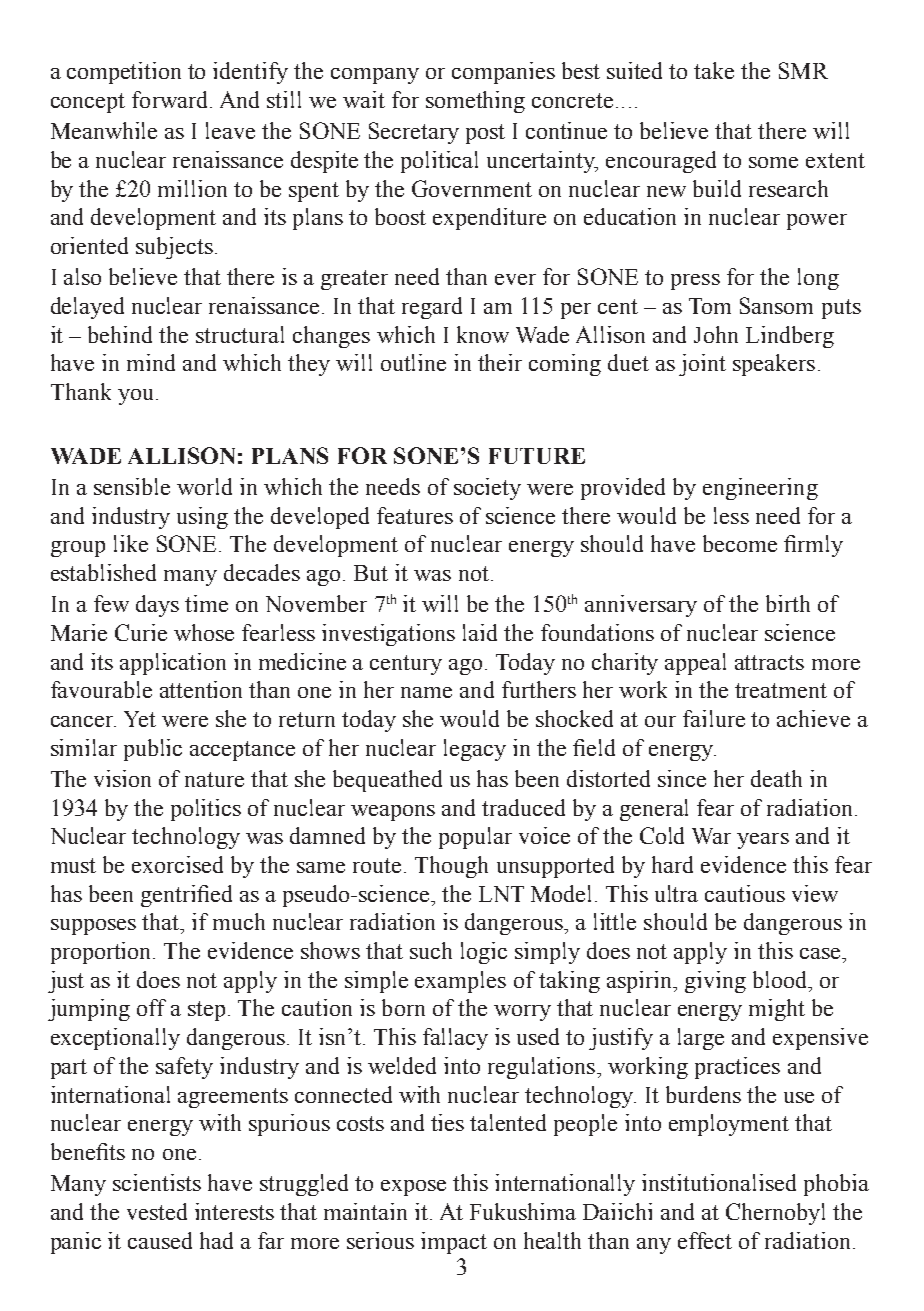  What do you see at coordinates (151, 1007) in the screenshot?
I see `off` at bounding box center [151, 1007].
